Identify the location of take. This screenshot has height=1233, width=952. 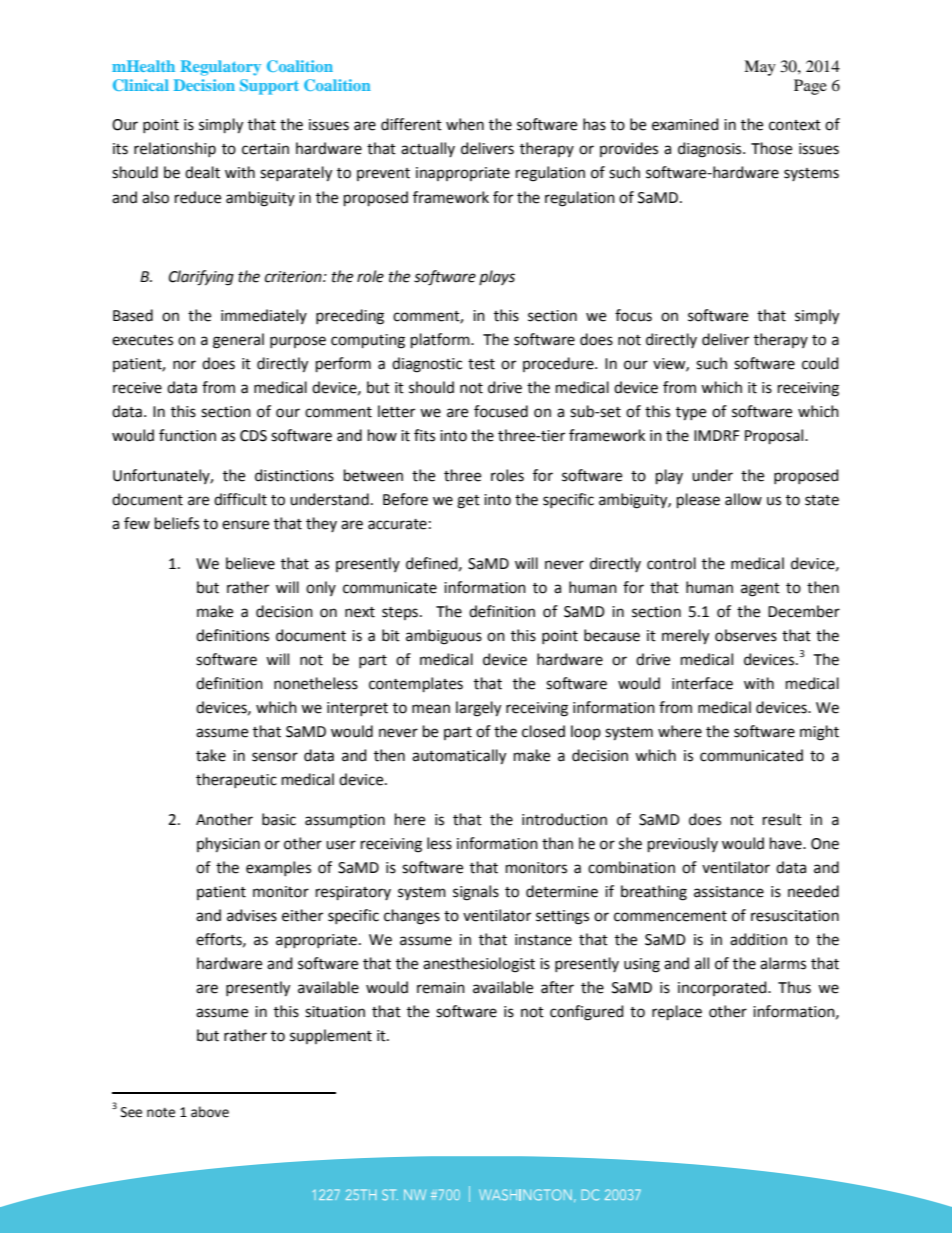
(211, 755).
